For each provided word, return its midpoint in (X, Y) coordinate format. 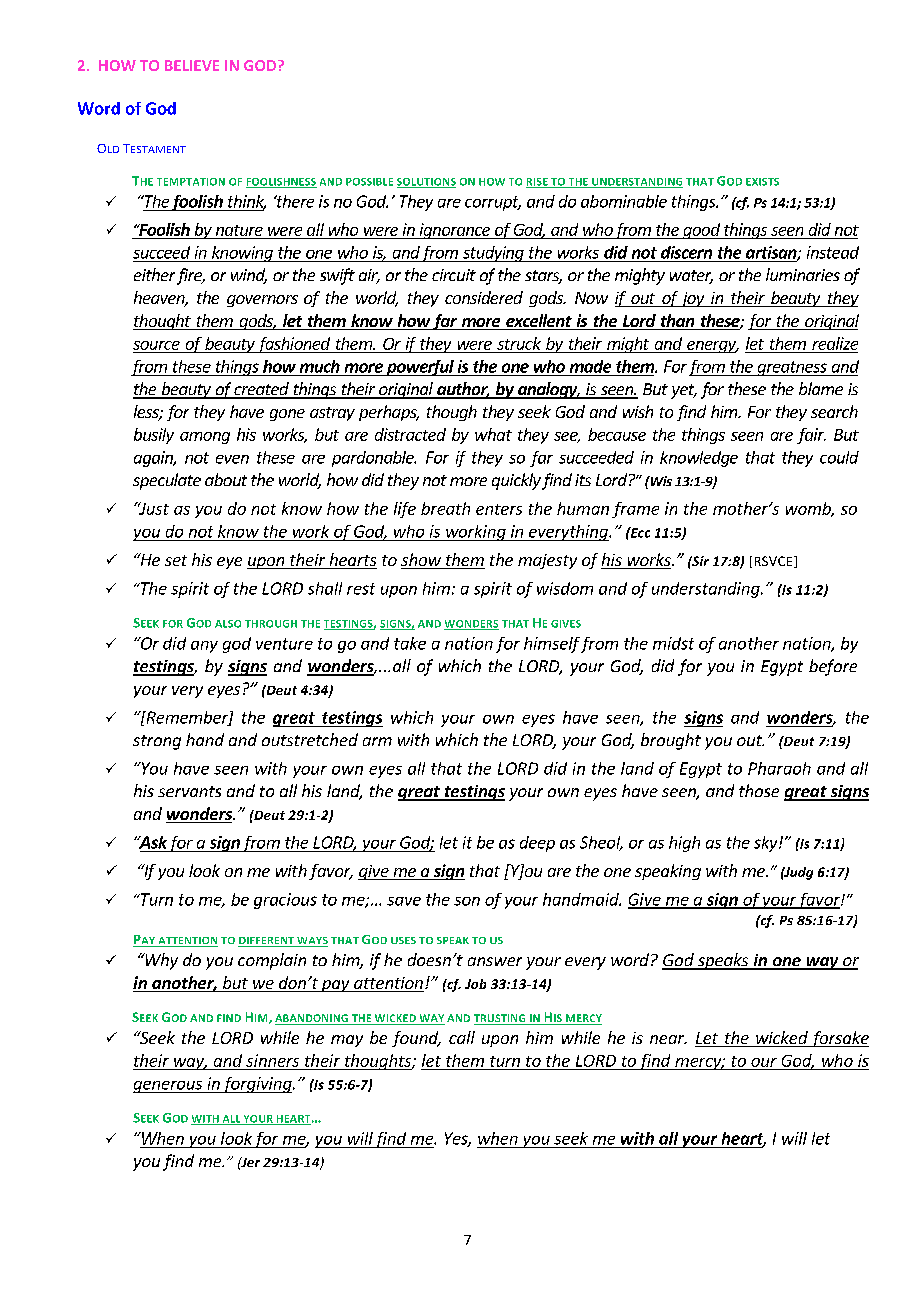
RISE (538, 183)
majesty (547, 561)
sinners (272, 1060)
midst (673, 643)
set (176, 560)
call (462, 1037)
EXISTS (762, 182)
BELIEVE (192, 65)
